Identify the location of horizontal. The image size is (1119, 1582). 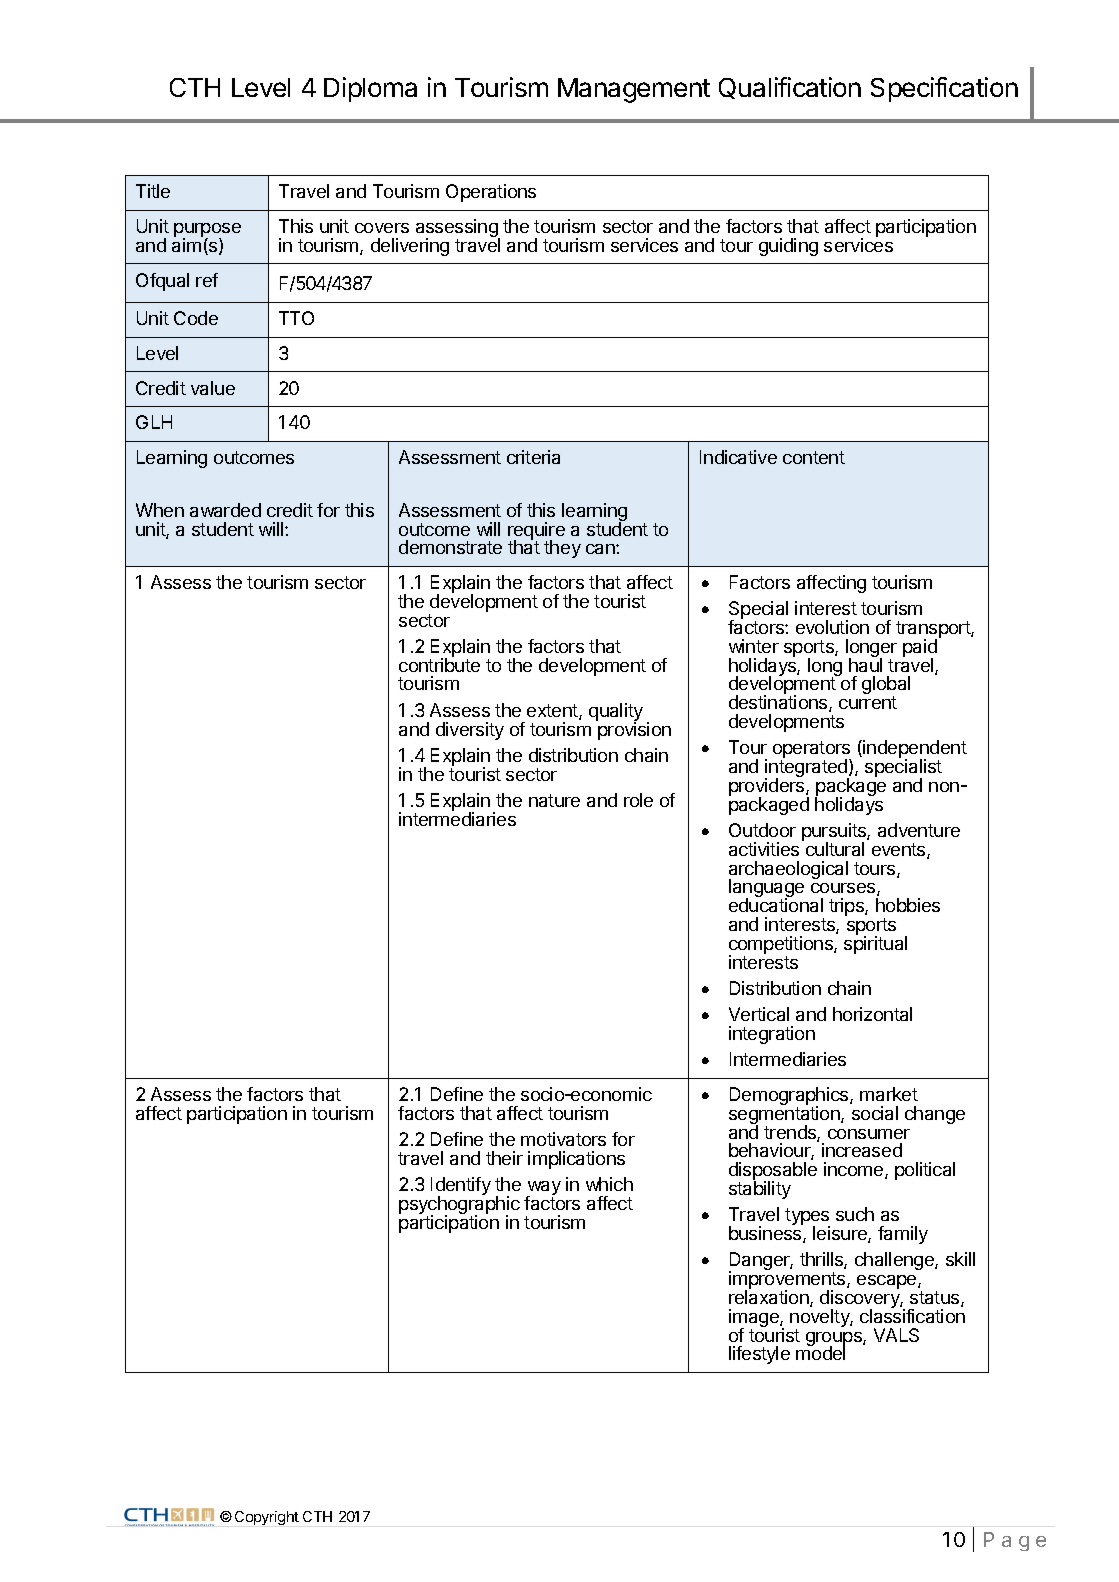
(872, 1014).
